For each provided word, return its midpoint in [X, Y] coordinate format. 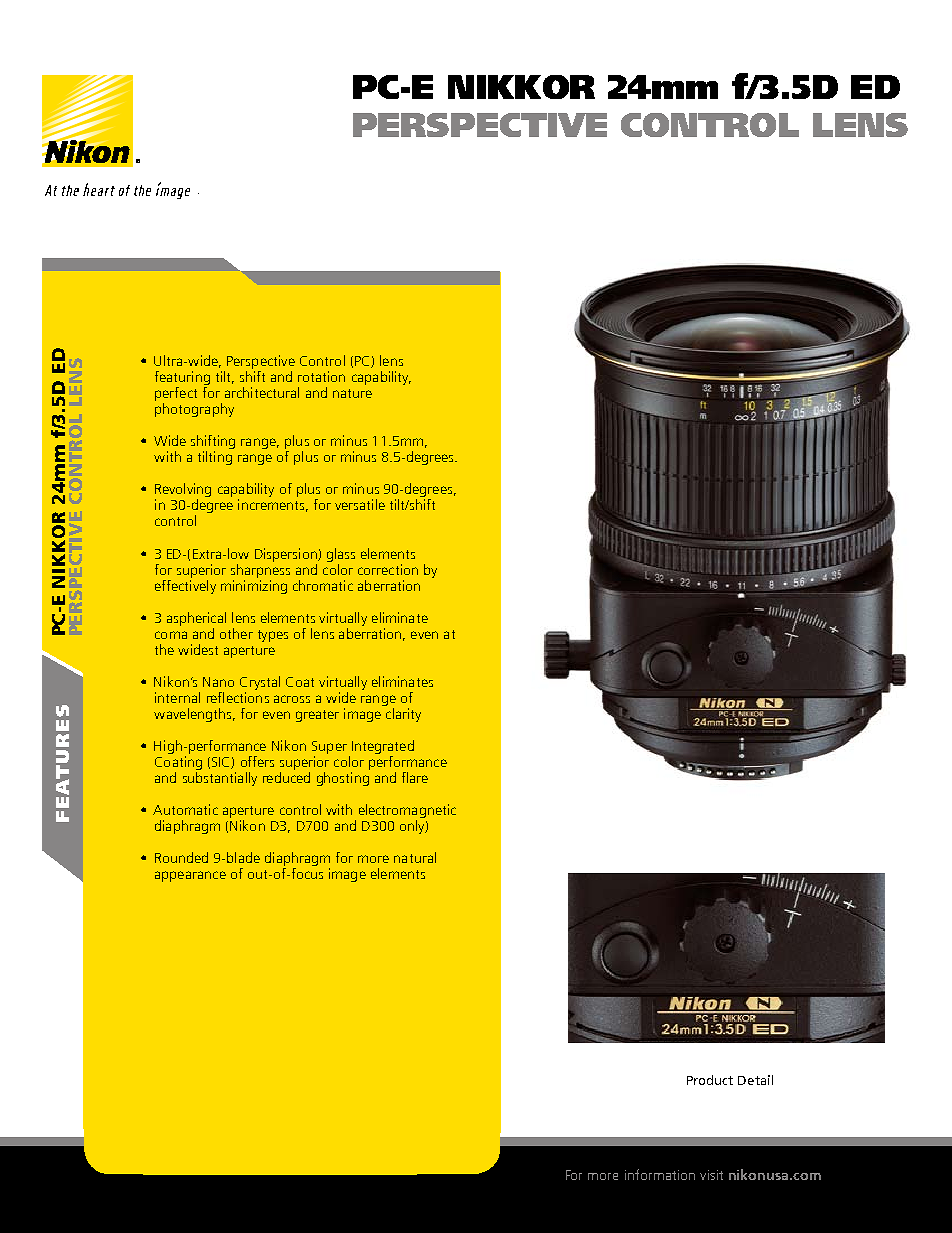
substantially [220, 777]
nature [352, 393]
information [660, 1174]
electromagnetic [407, 812]
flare [415, 777]
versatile [360, 504]
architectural [262, 392]
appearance [190, 876]
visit [711, 1175]
